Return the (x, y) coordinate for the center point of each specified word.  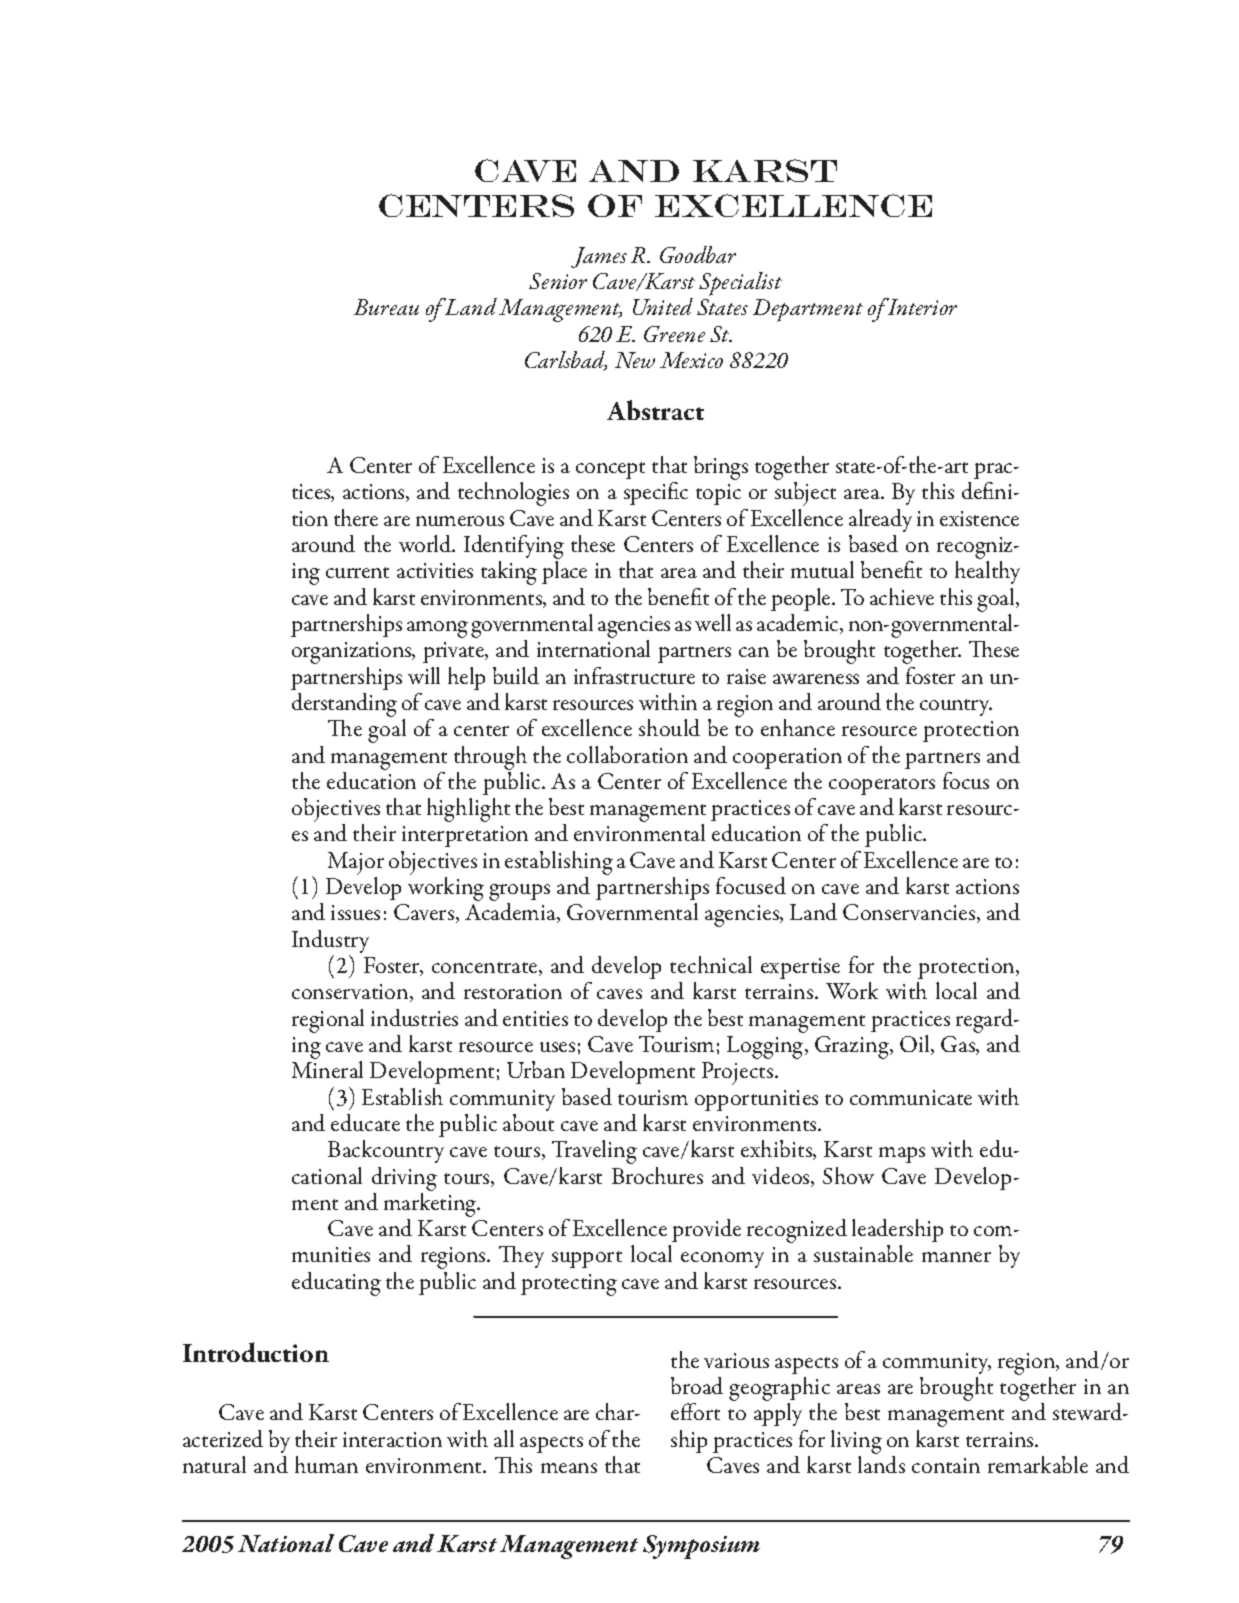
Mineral (327, 1069)
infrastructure (634, 675)
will (424, 675)
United (663, 306)
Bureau (386, 307)
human (326, 1464)
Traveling (594, 1152)
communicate (911, 1097)
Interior (921, 306)
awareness (816, 679)
